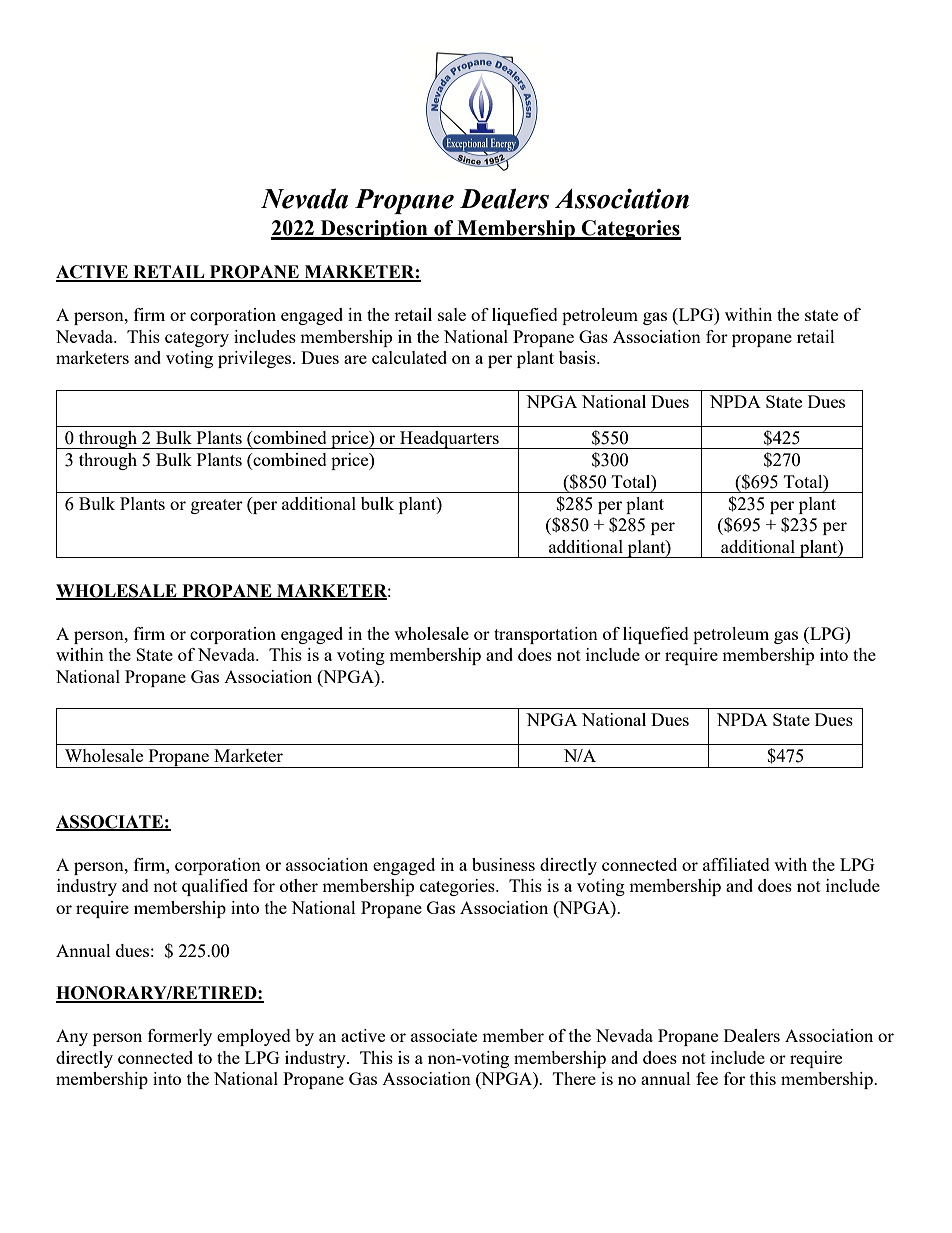  Describe the element at coordinates (254, 1037) in the screenshot. I see `employed` at that location.
